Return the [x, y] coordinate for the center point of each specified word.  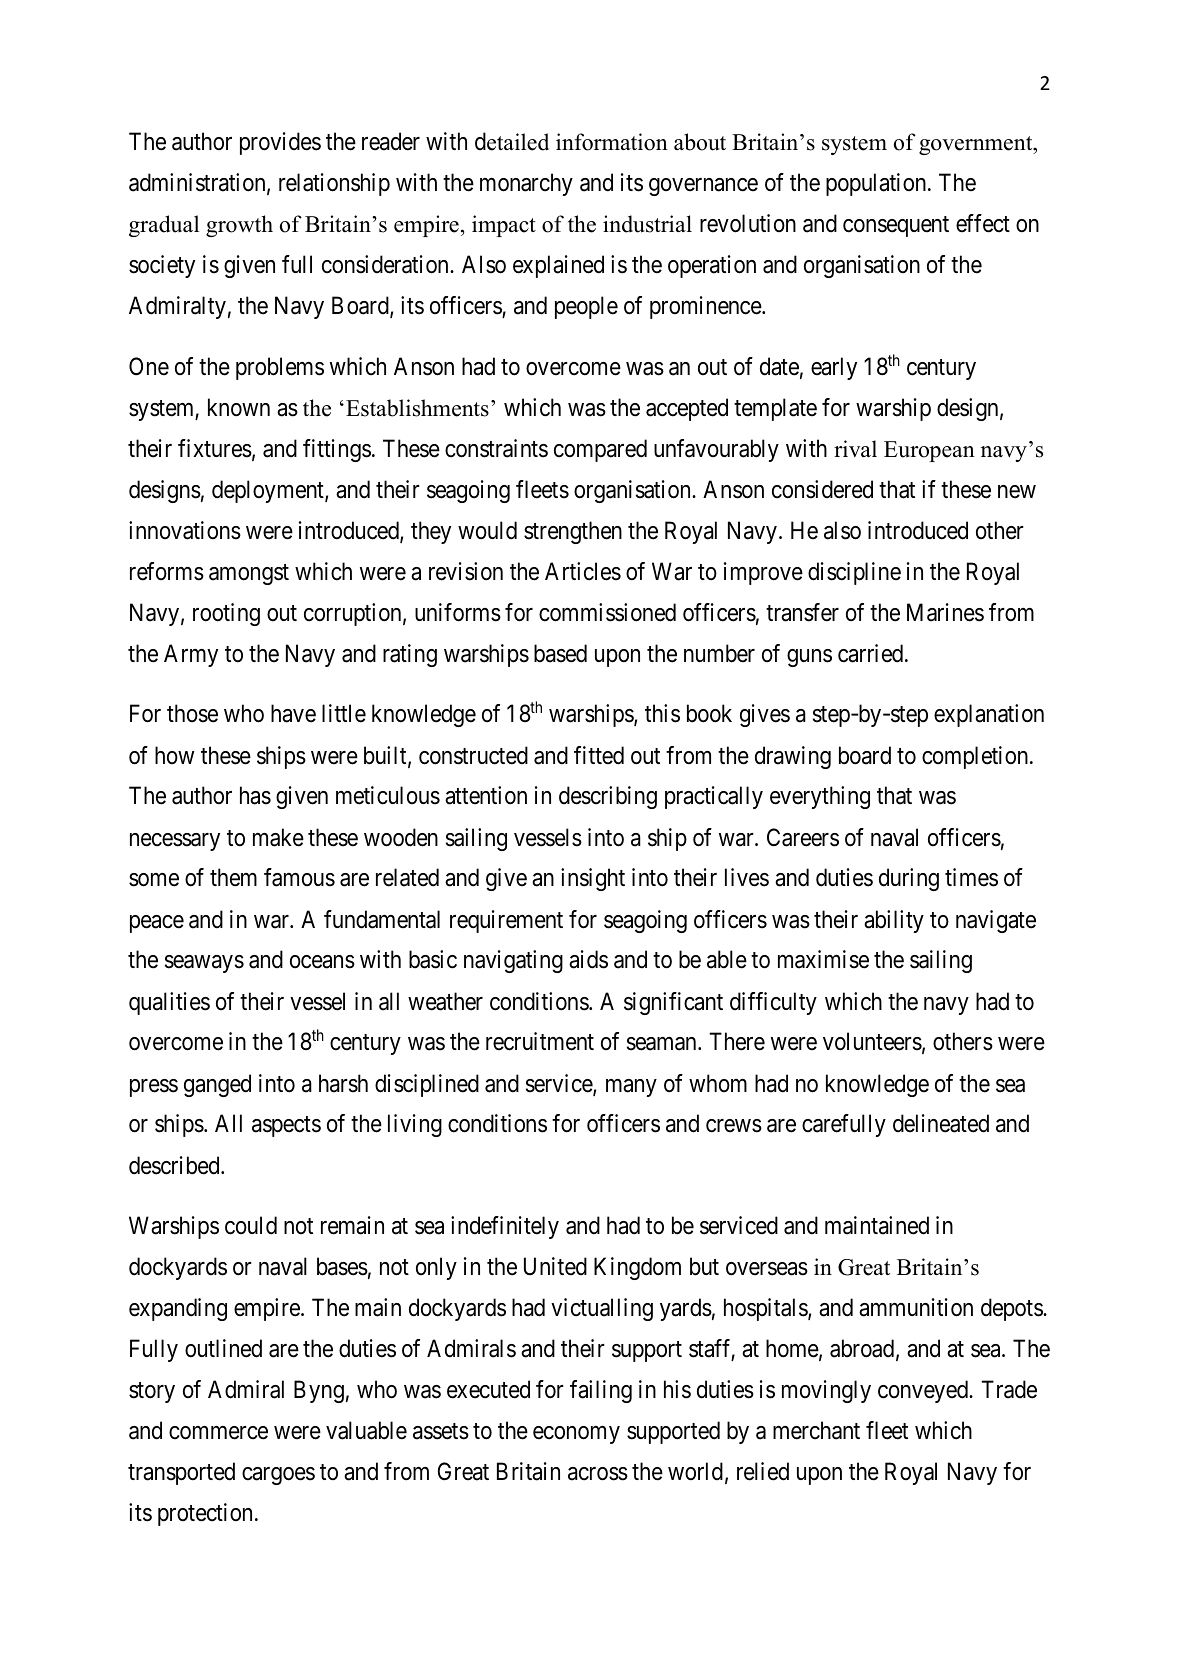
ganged [217, 1085]
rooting [226, 614]
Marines [945, 612]
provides [280, 143]
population [877, 184]
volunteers [872, 1041]
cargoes [278, 1476]
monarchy [526, 184]
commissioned [607, 612]
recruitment [540, 1041]
